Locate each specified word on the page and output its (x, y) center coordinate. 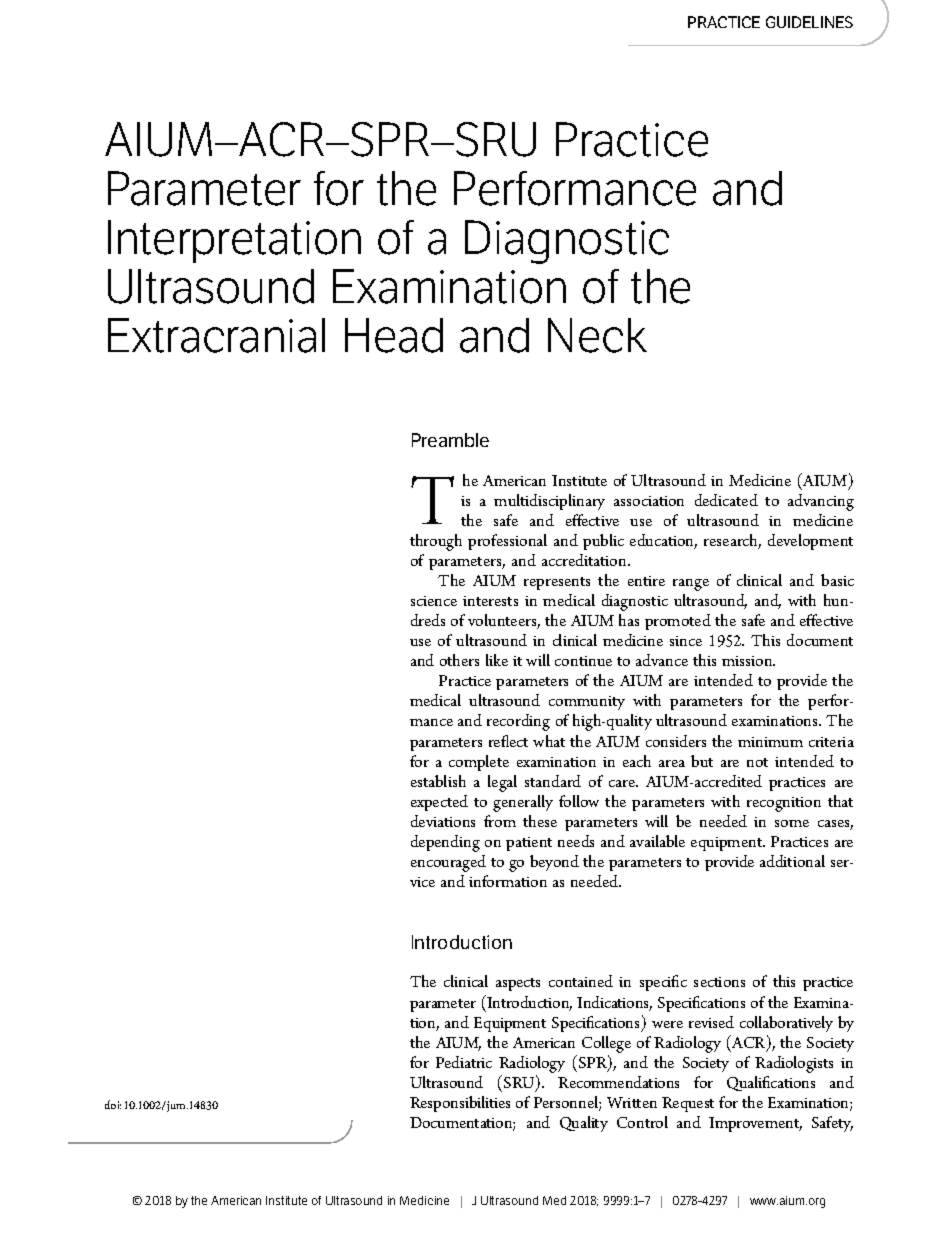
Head (394, 335)
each (637, 761)
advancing (821, 502)
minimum (770, 742)
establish (438, 781)
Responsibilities (460, 1104)
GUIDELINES (809, 22)
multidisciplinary (549, 502)
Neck (597, 335)
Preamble (450, 440)
